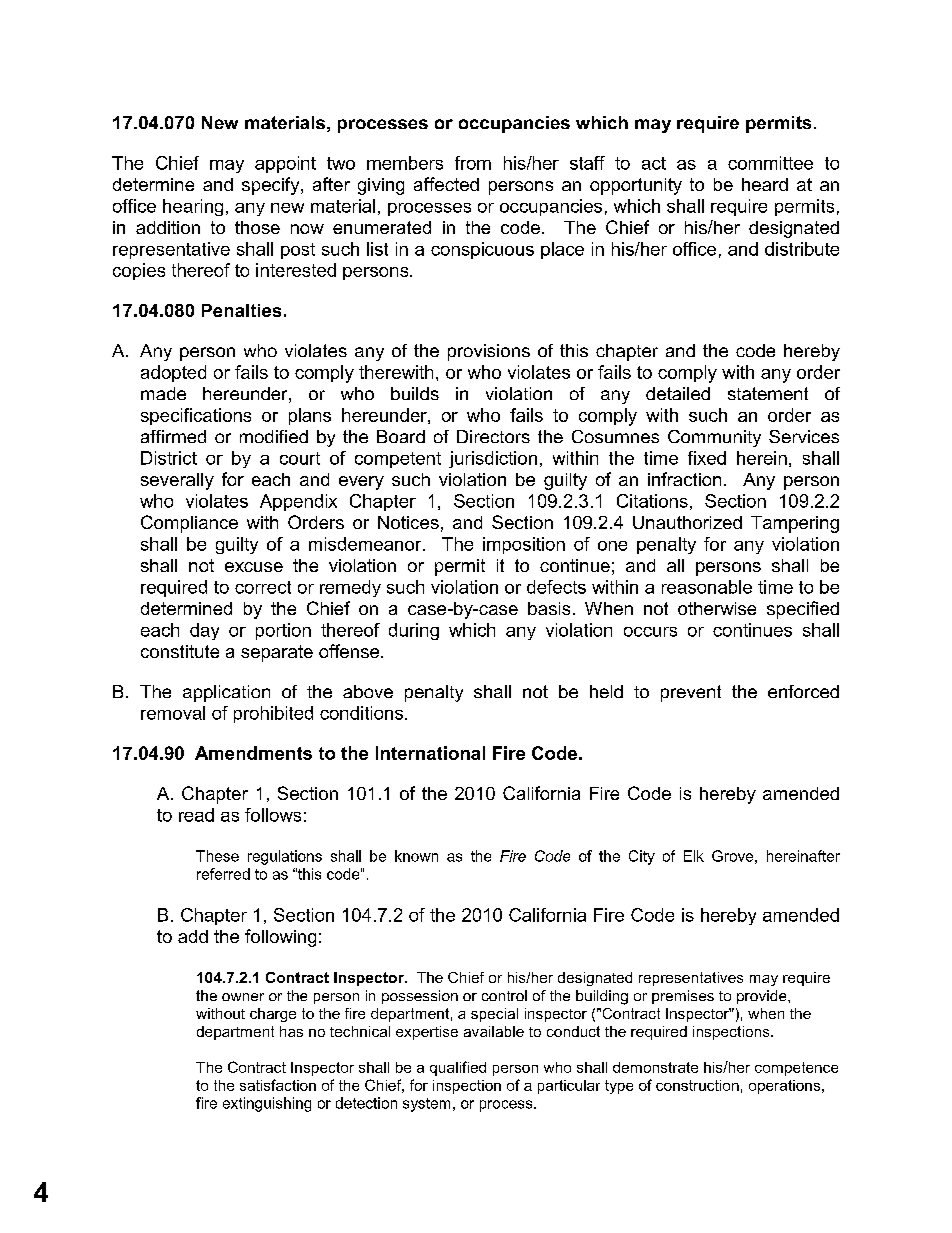 The image size is (952, 1233). What do you see at coordinates (189, 524) in the screenshot?
I see `Compliance` at bounding box center [189, 524].
